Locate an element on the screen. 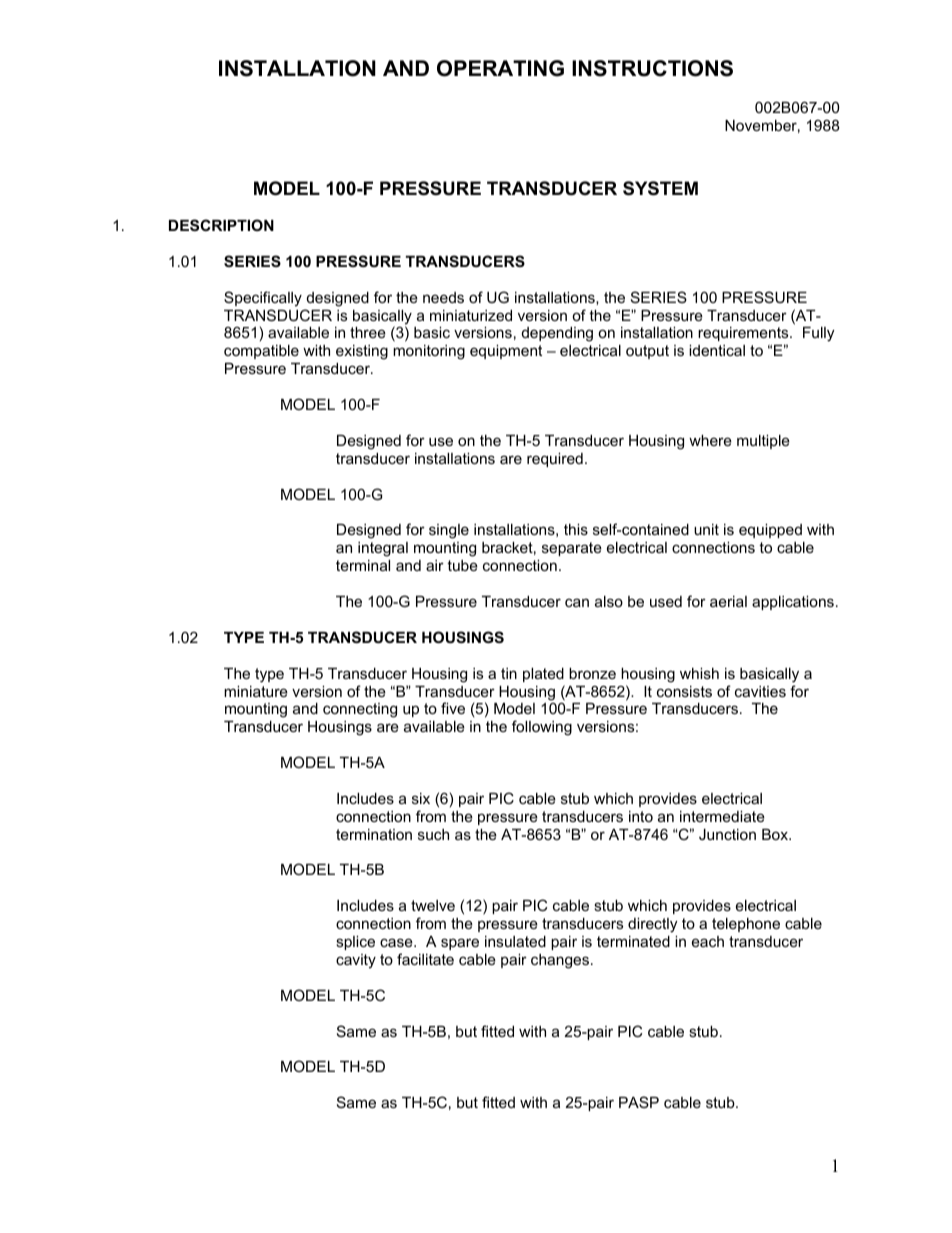  INSTRUCTIONS is located at coordinates (652, 68).
